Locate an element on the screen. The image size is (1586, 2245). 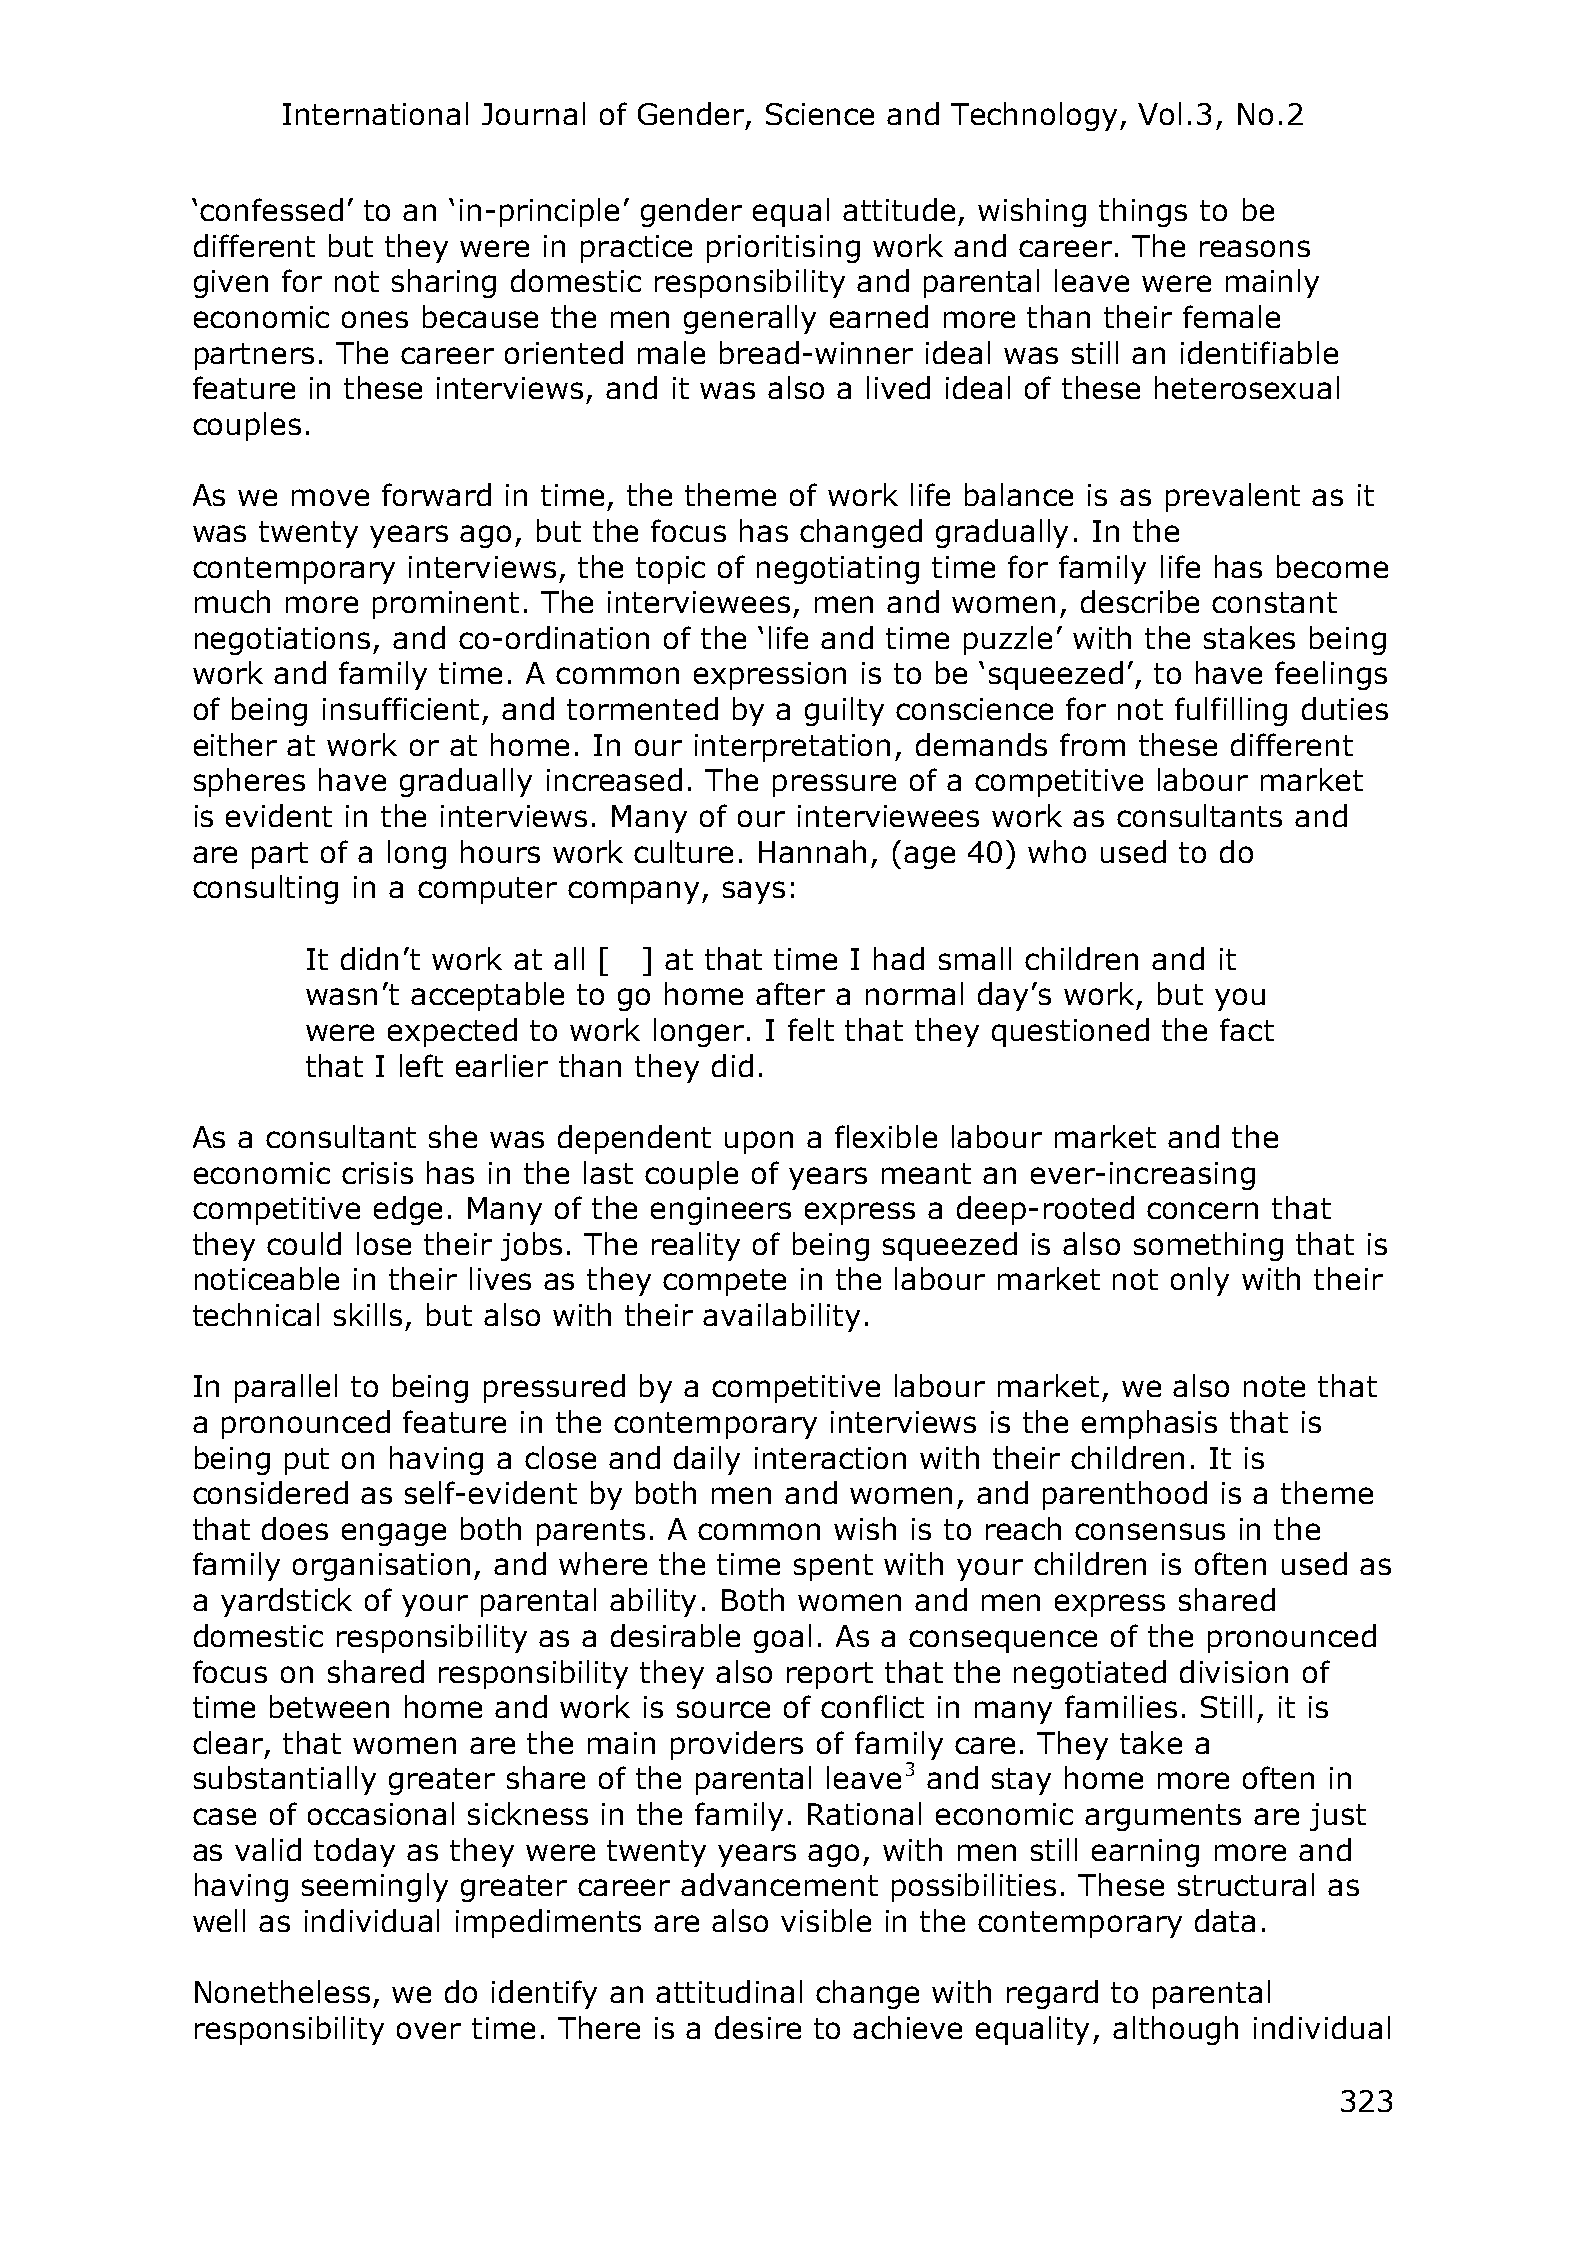
data is located at coordinates (1225, 1920).
